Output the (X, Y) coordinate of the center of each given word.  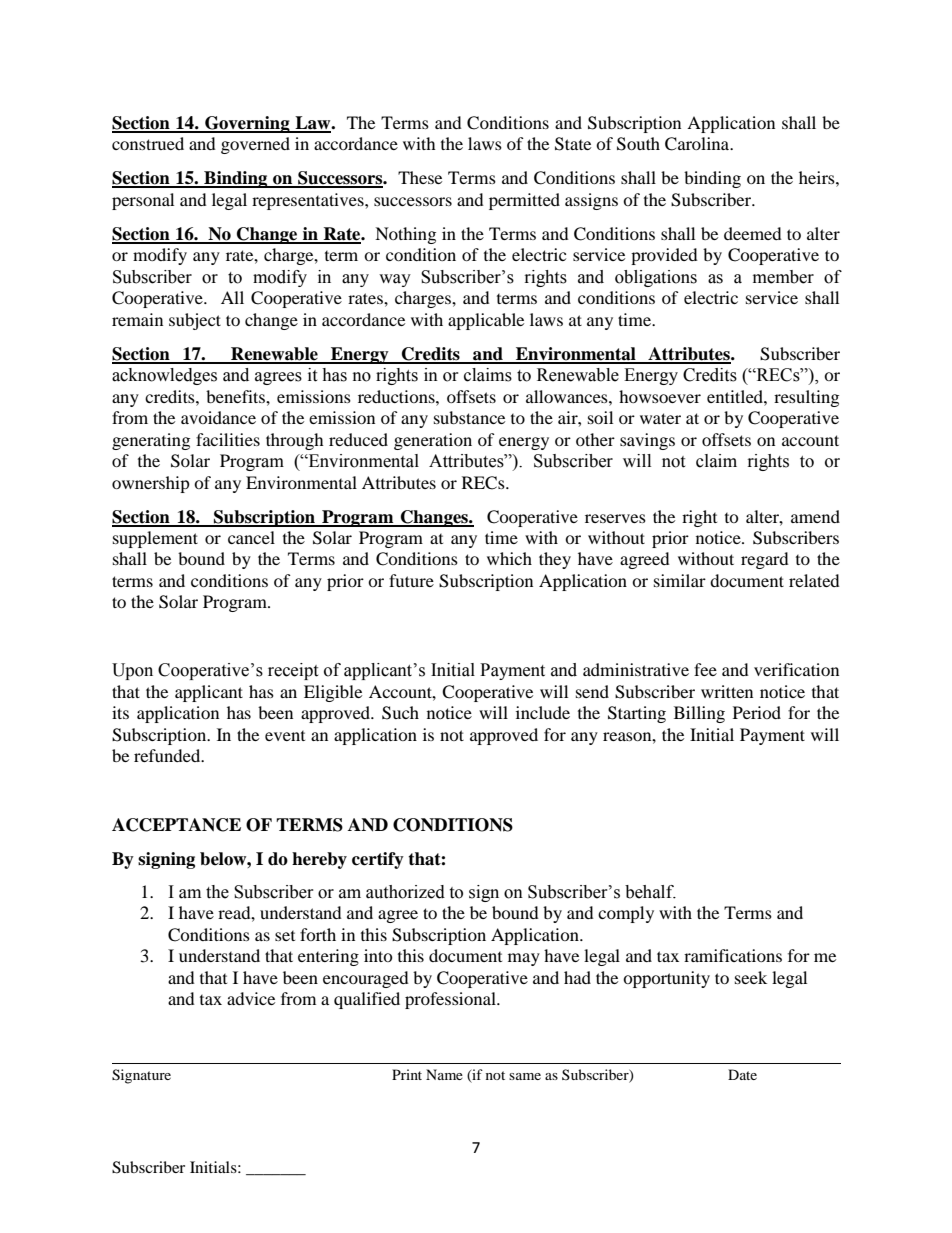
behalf (650, 892)
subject (195, 321)
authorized (405, 892)
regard (765, 560)
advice (251, 998)
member (783, 277)
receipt (293, 671)
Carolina (698, 144)
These (420, 177)
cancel (251, 537)
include (543, 712)
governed (255, 145)
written (727, 691)
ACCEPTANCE (176, 825)
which (509, 558)
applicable (486, 321)
